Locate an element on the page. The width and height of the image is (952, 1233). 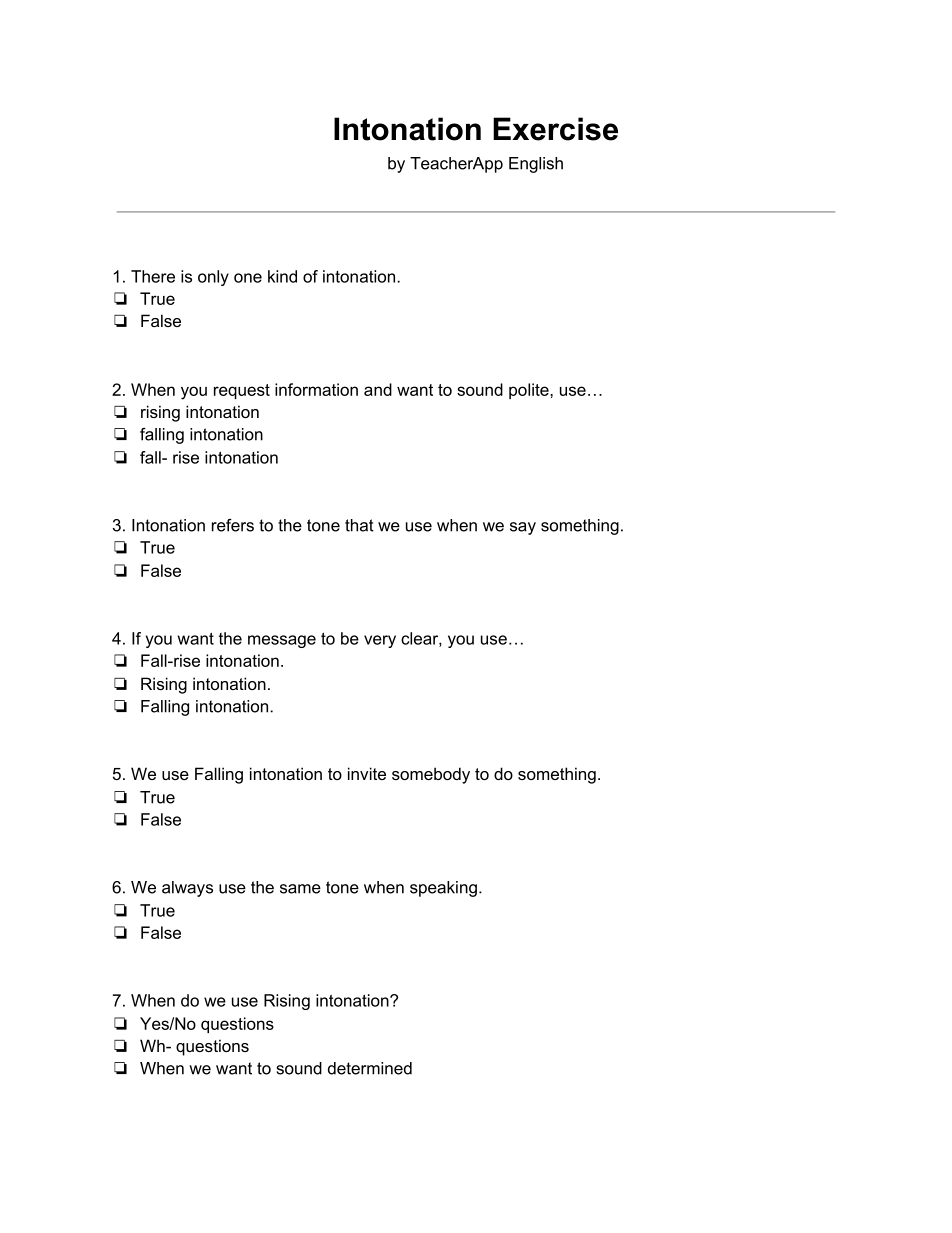
refers is located at coordinates (233, 525).
